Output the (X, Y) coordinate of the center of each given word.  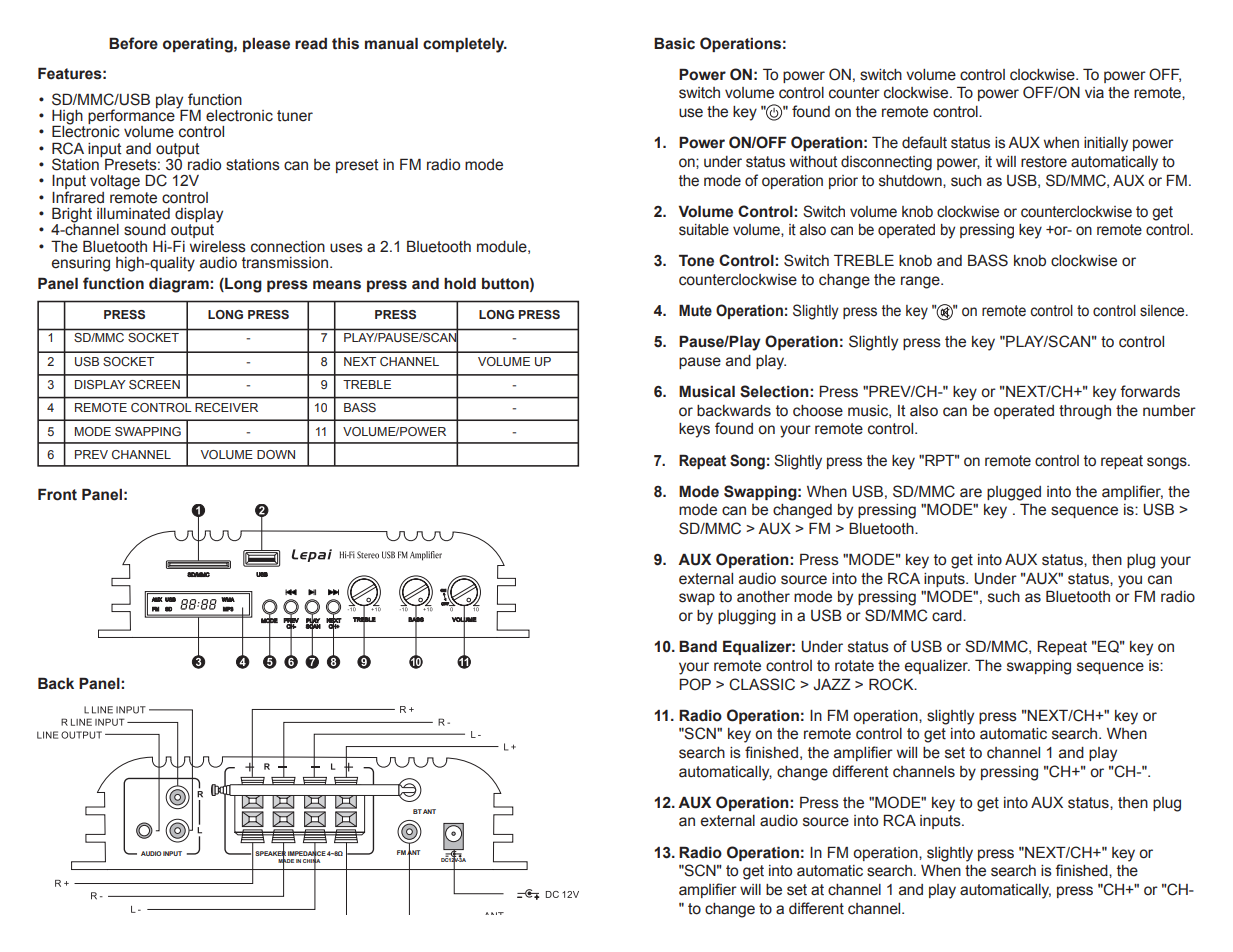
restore (1044, 162)
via (1094, 93)
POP (695, 684)
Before (133, 43)
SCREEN (154, 384)
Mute (695, 310)
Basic (674, 43)
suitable (704, 230)
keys (694, 430)
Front (57, 494)
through (1085, 412)
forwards (1150, 391)
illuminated (133, 214)
